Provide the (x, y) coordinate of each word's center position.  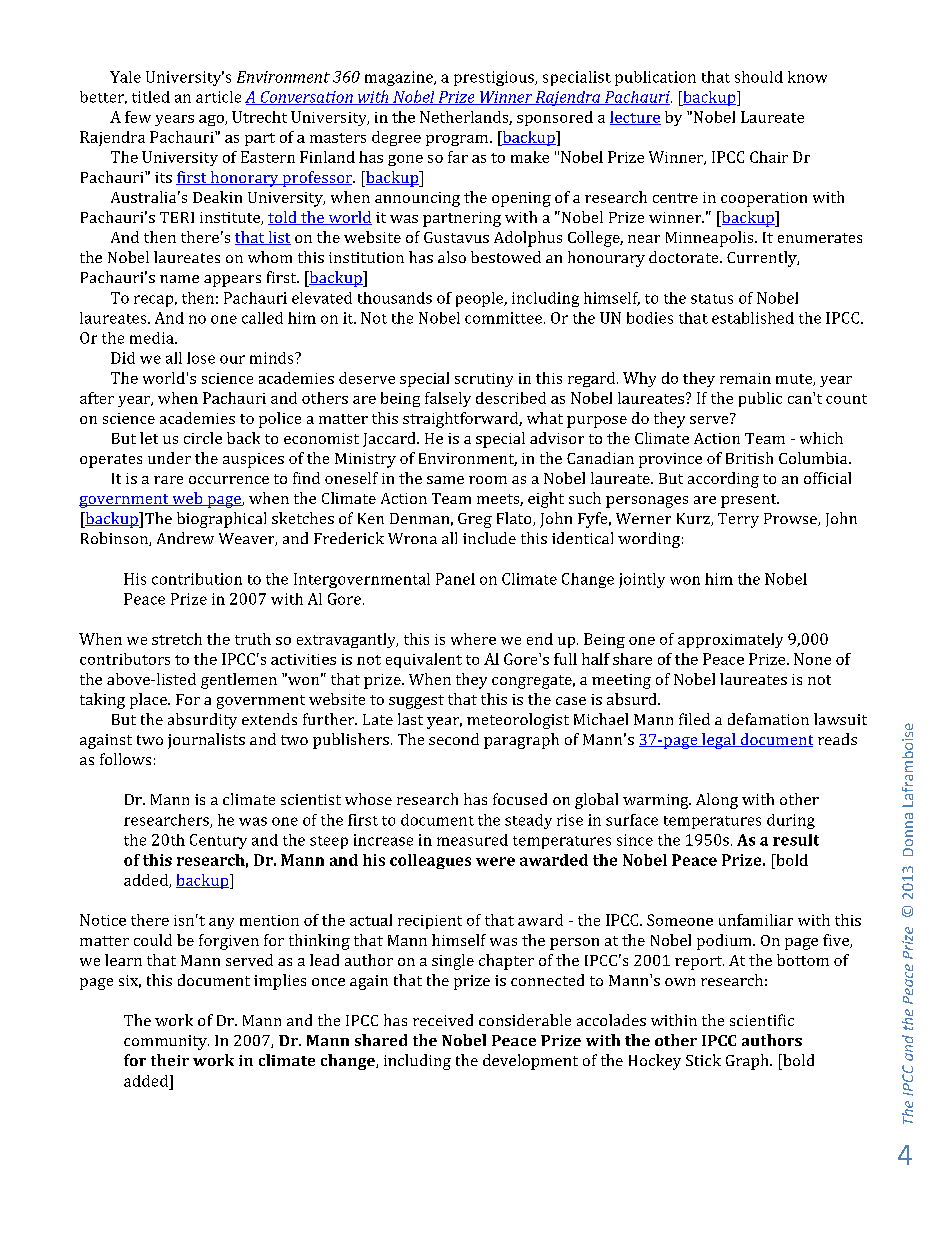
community (166, 1042)
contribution (197, 579)
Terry (738, 520)
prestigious (495, 78)
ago (212, 120)
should (759, 77)
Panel (455, 579)
